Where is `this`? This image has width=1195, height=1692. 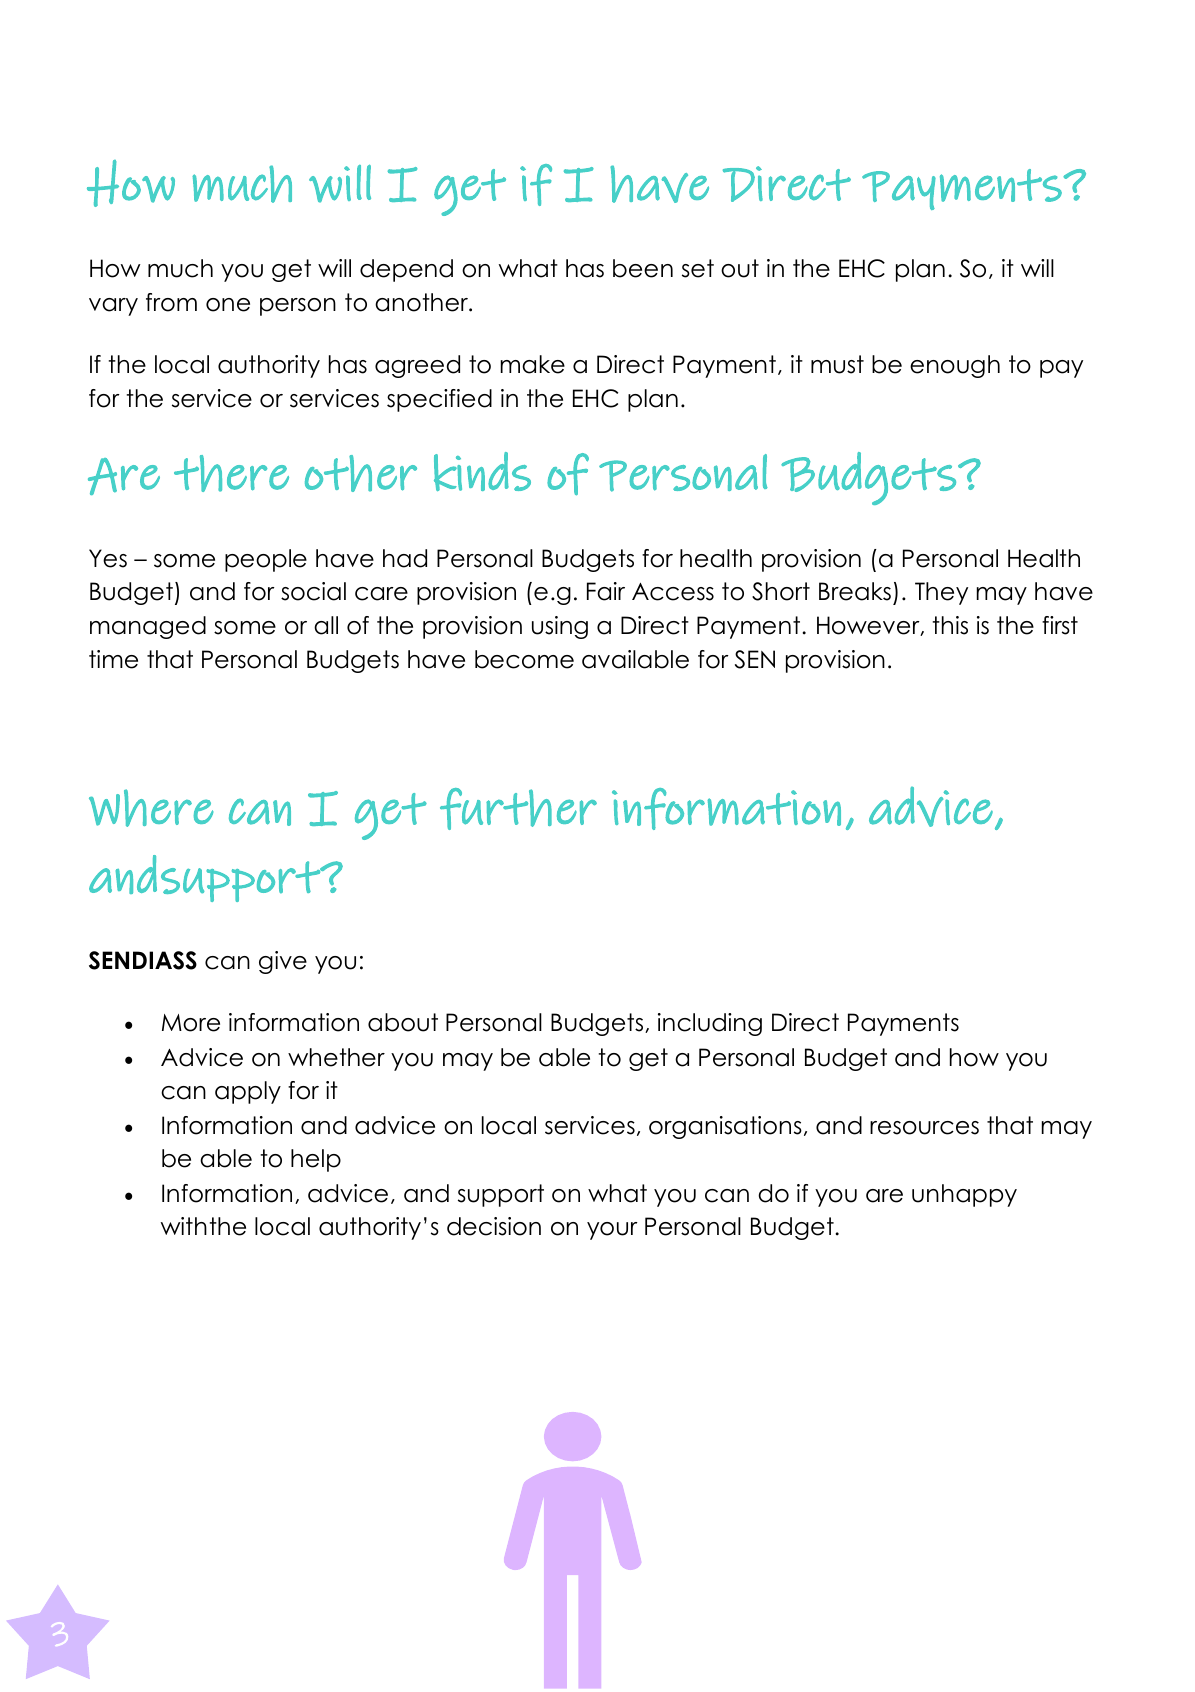 this is located at coordinates (950, 625).
